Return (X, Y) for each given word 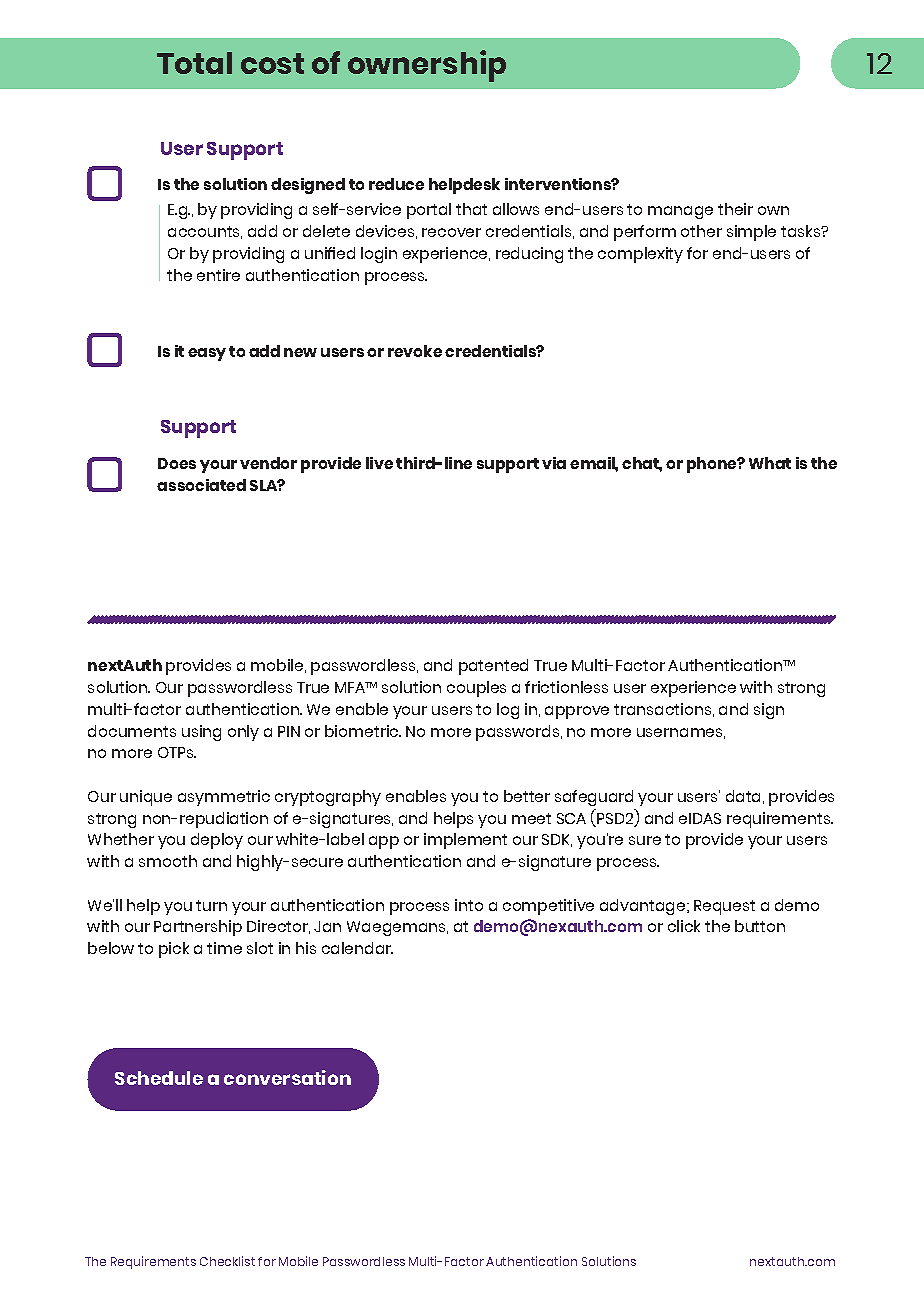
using (201, 733)
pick (174, 950)
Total (194, 63)
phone (713, 465)
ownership (427, 66)
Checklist (227, 1261)
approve (577, 712)
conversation (287, 1077)
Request (724, 907)
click (684, 926)
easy (207, 354)
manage (680, 212)
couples (476, 689)
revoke (415, 351)
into (469, 905)
